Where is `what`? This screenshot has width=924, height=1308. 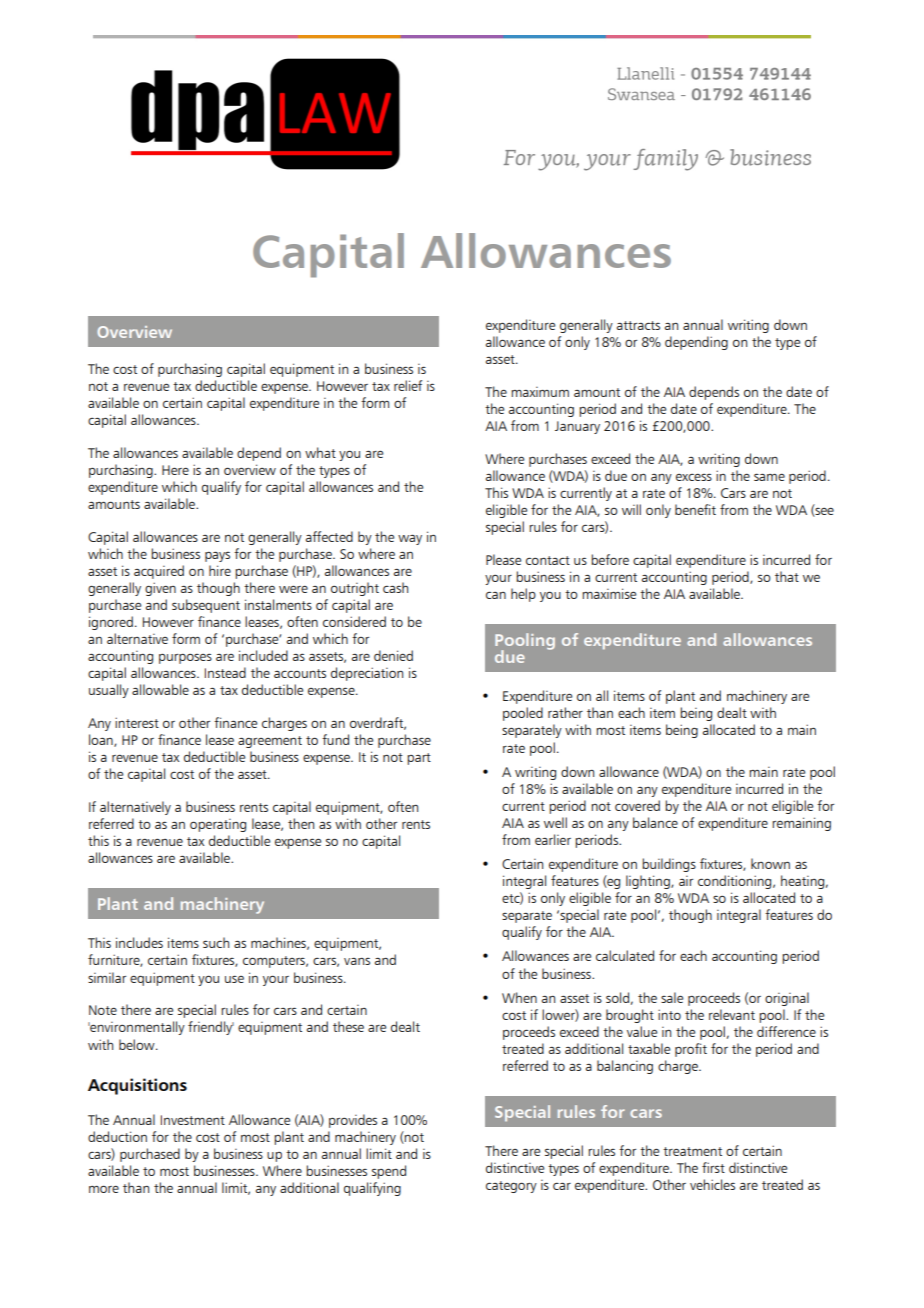
what is located at coordinates (320, 452).
